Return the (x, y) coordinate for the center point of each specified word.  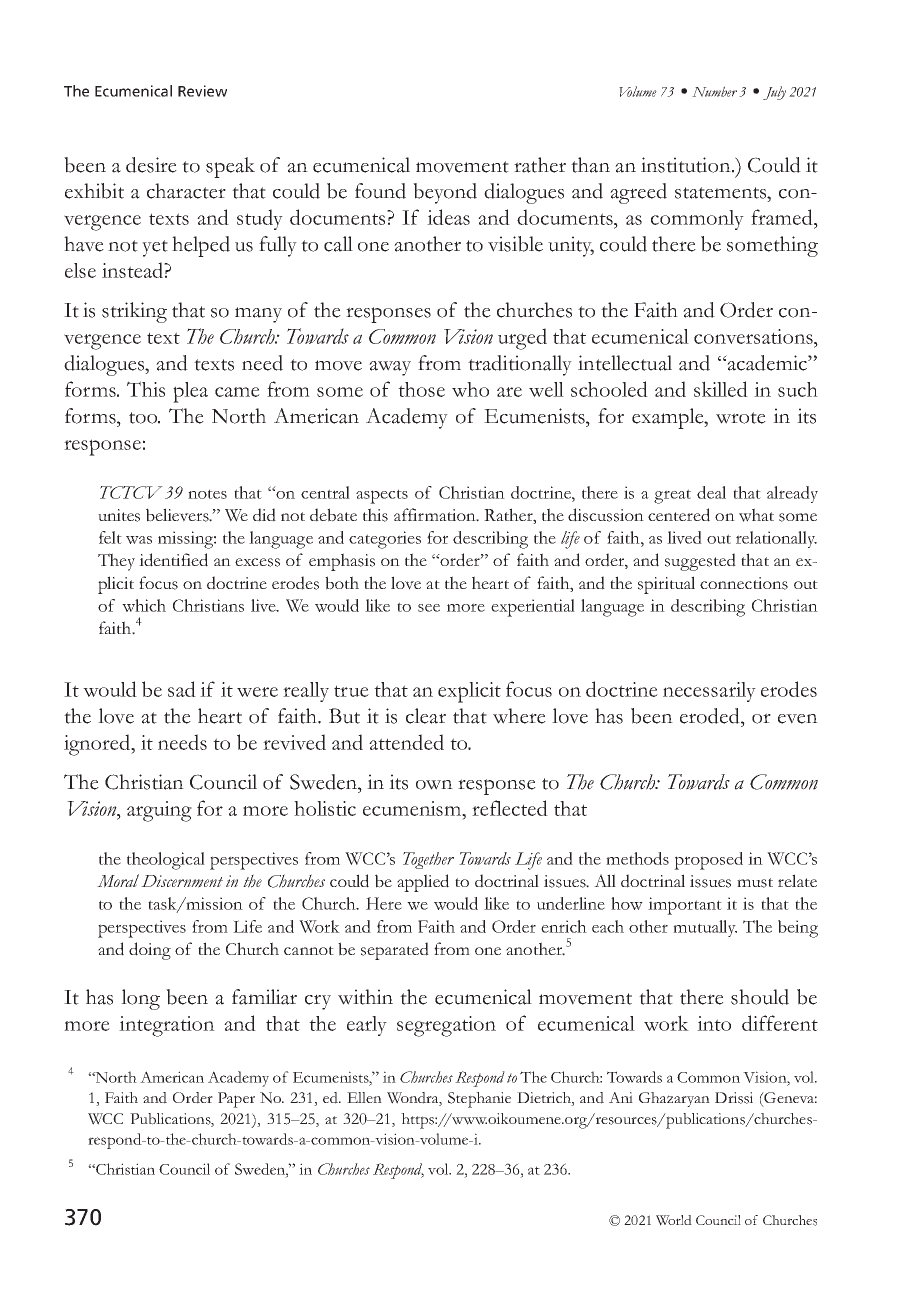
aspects (382, 496)
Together (428, 860)
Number (714, 91)
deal (711, 492)
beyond (445, 193)
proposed (708, 861)
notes (207, 494)
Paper (236, 1100)
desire (151, 165)
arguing (159, 811)
